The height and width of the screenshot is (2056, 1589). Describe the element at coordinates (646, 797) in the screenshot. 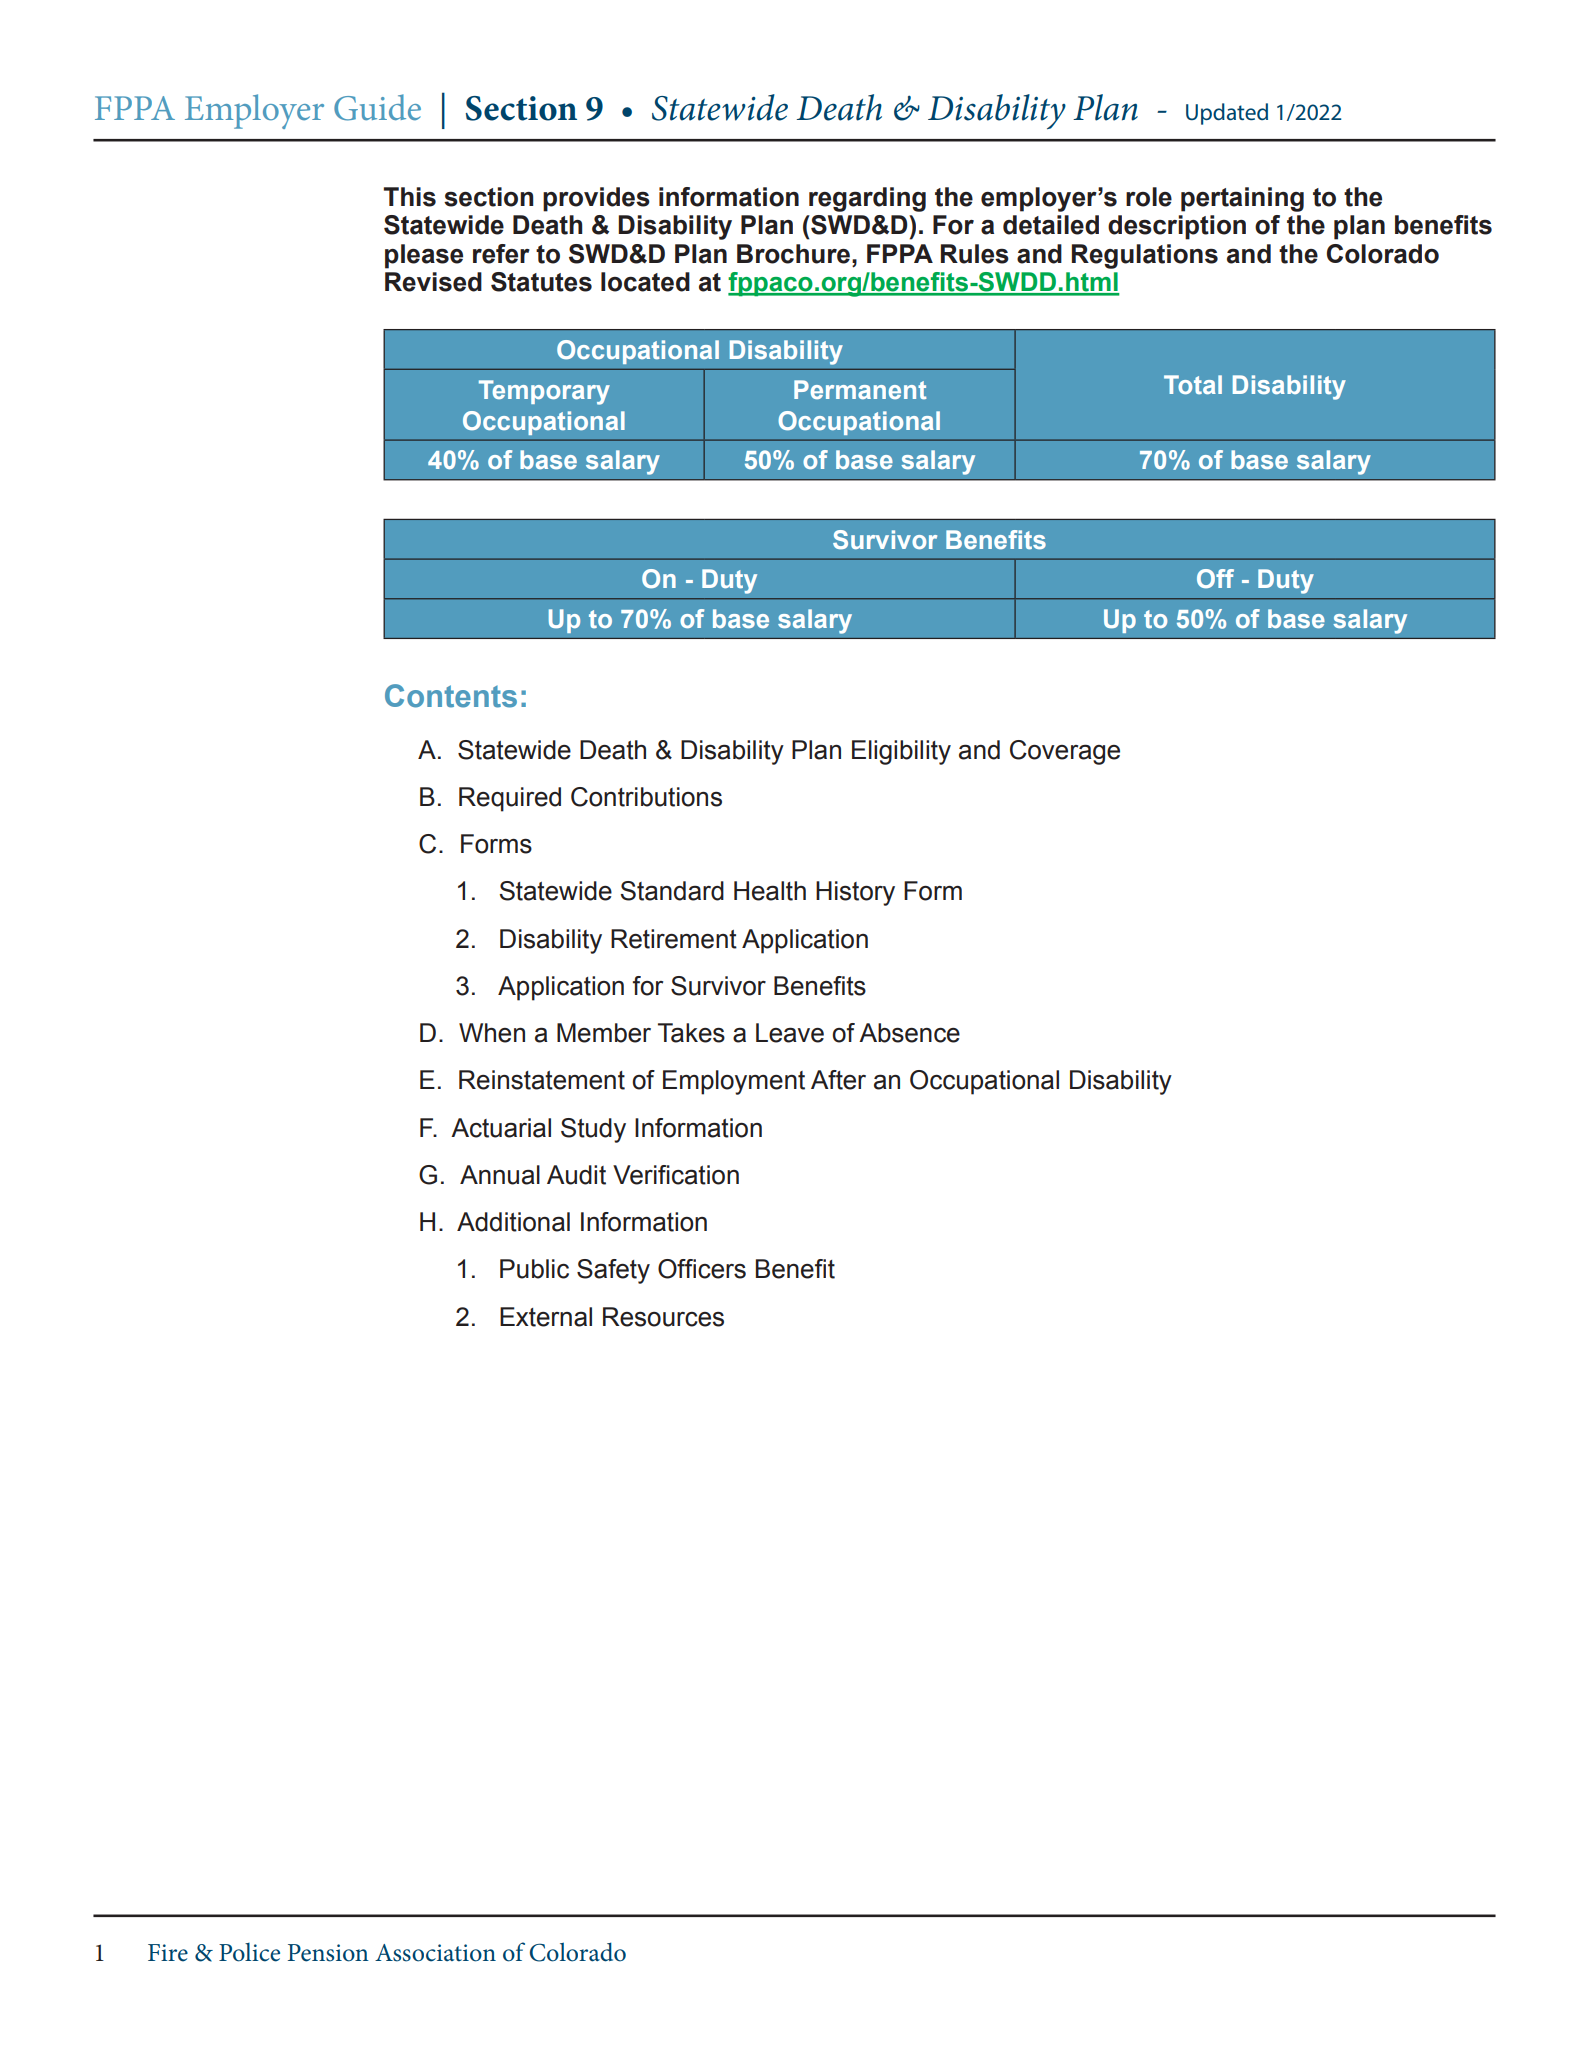

I see `Contributions` at that location.
